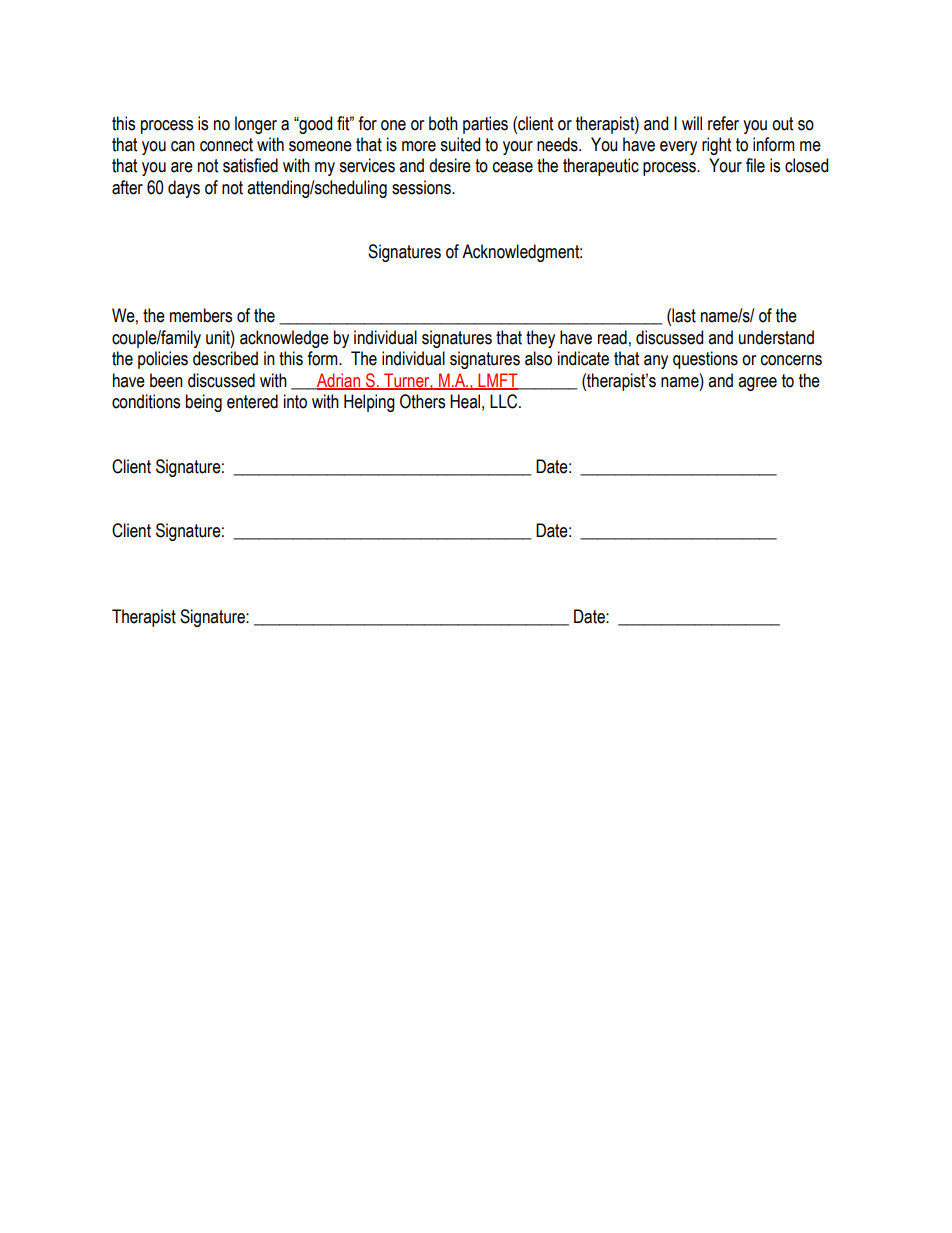 The image size is (952, 1233). I want to click on longer, so click(256, 125).
